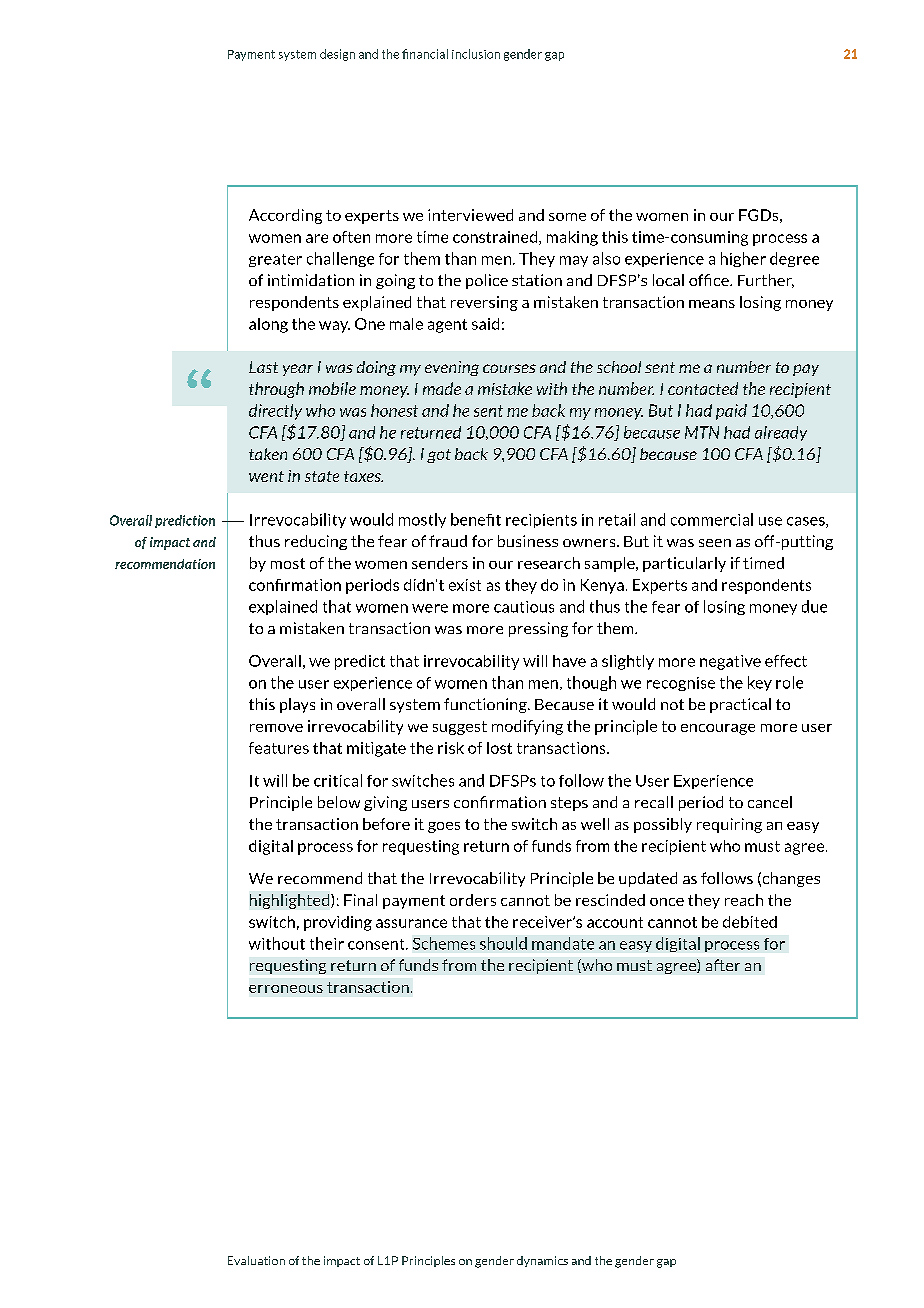 The height and width of the document is (1308, 924). What do you see at coordinates (256, 1260) in the document?
I see `Evaluation` at bounding box center [256, 1260].
